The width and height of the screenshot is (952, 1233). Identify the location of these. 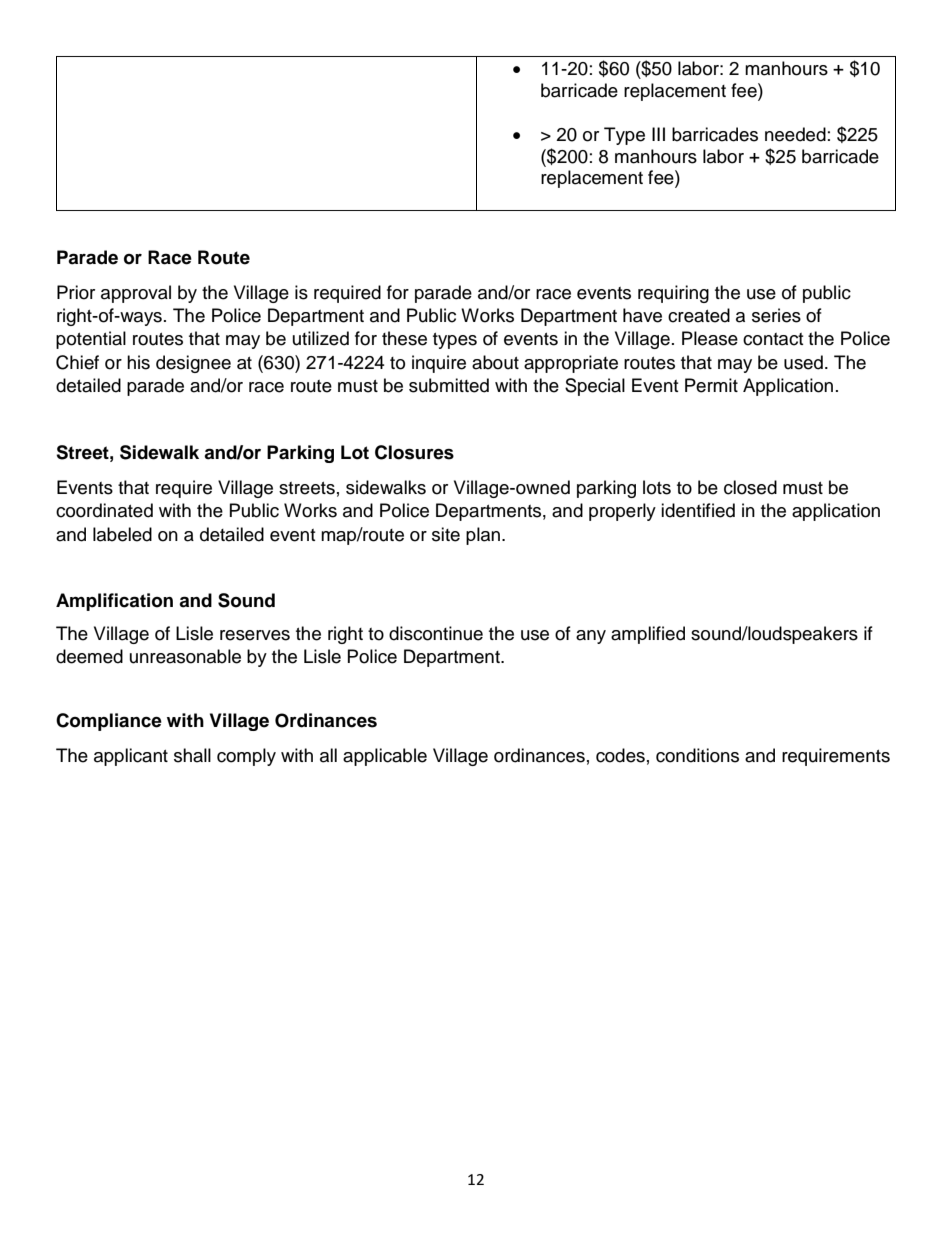
(404, 338).
